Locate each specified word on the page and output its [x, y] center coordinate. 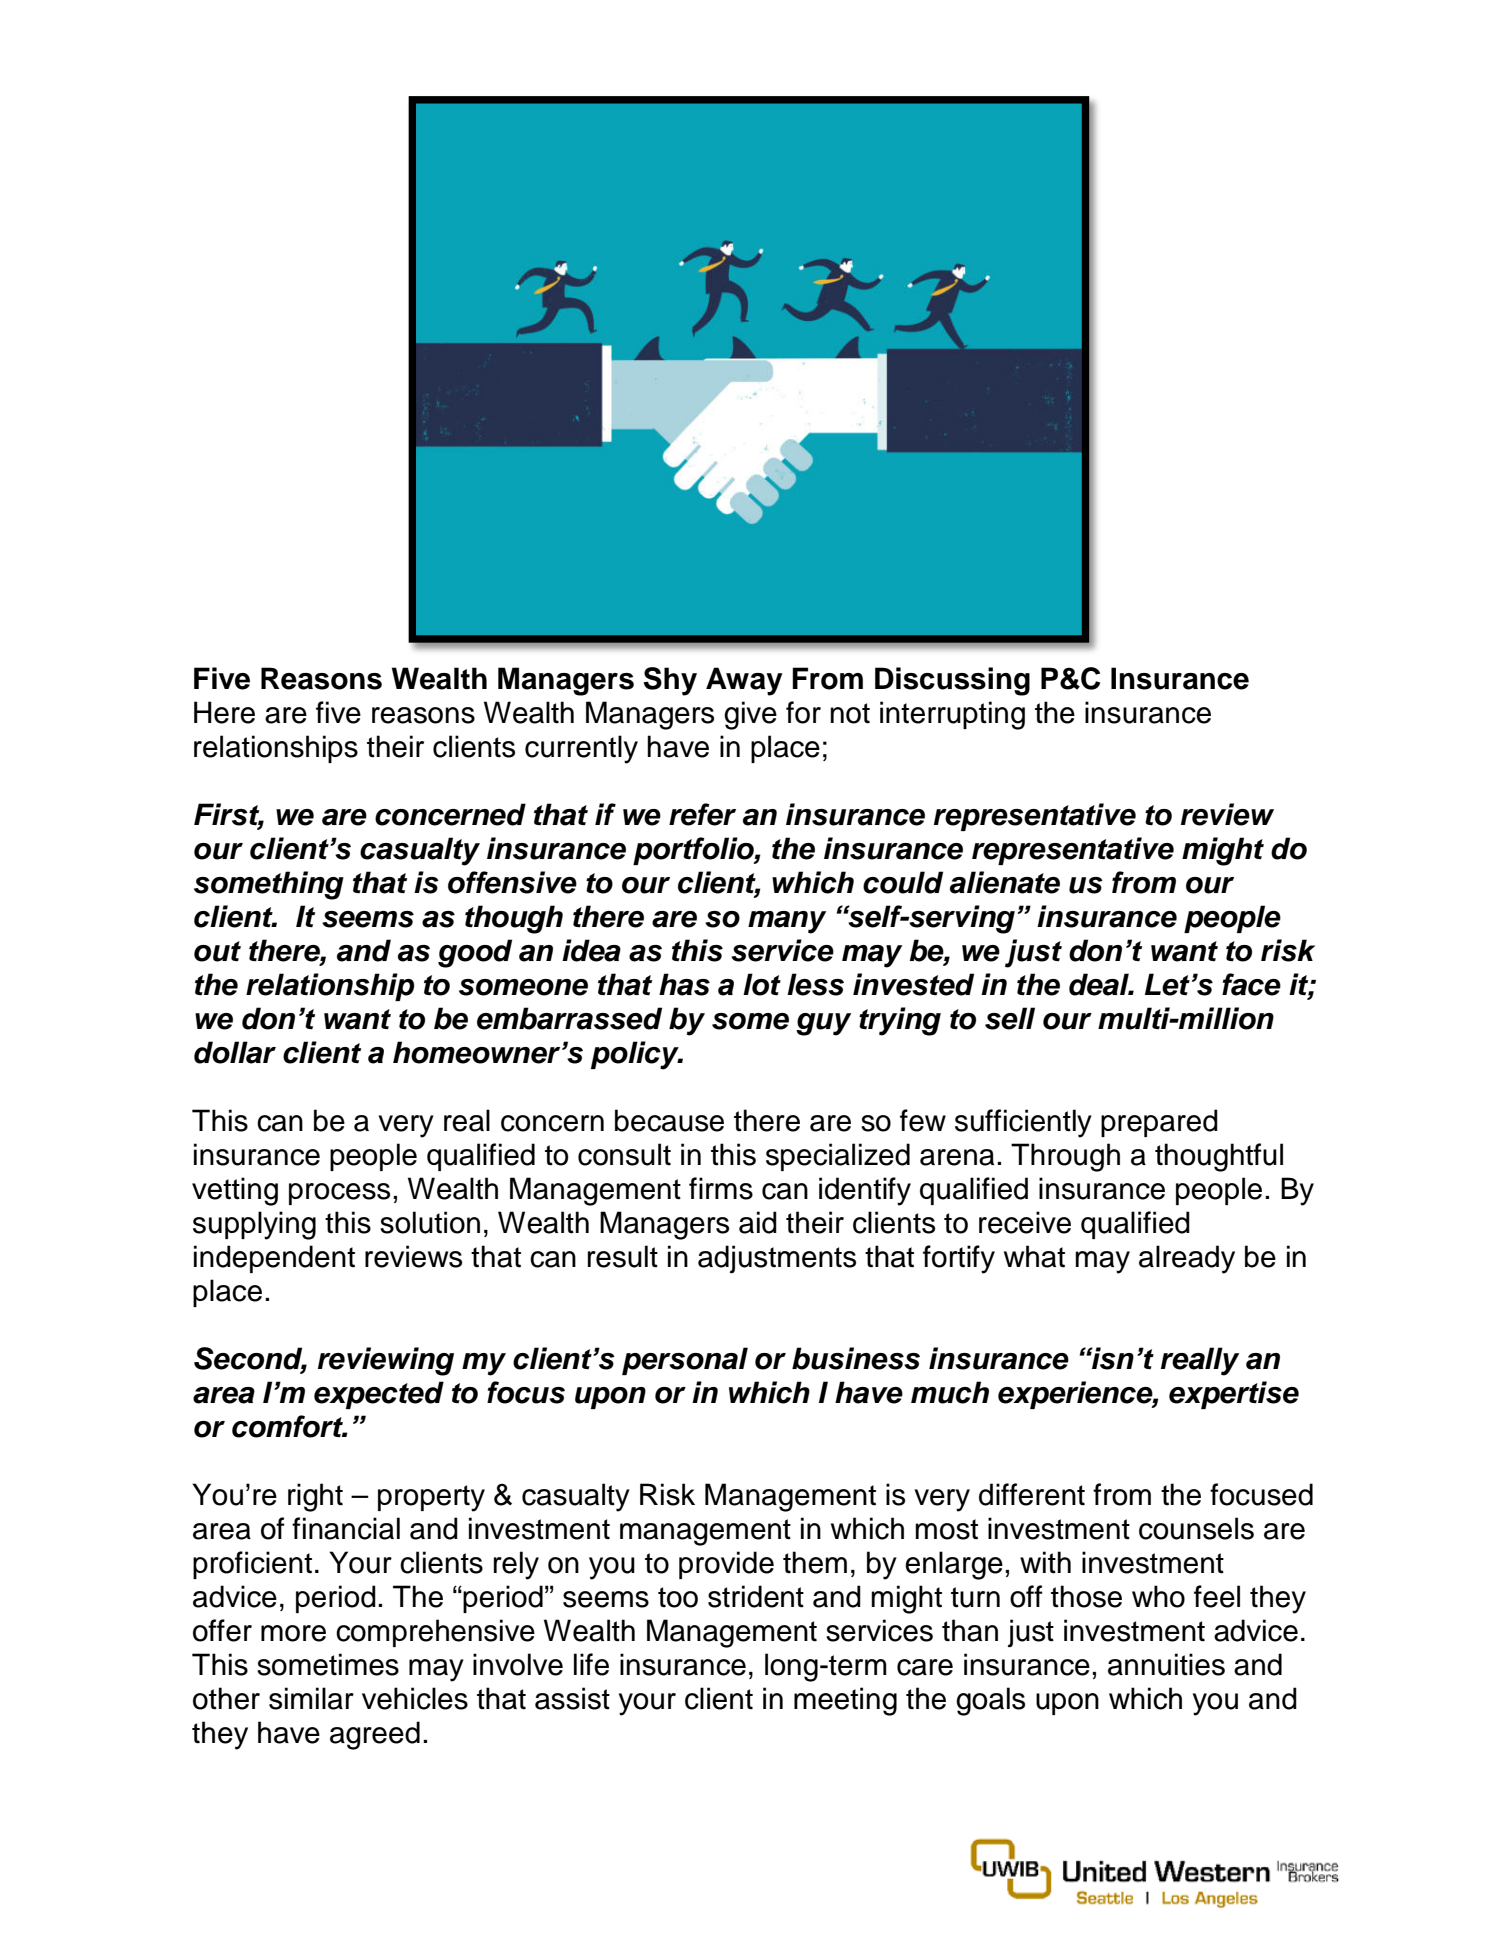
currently [581, 749]
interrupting [952, 715]
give [750, 715]
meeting [845, 1701]
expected [379, 1395]
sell [1010, 1018]
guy [823, 1024]
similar [311, 1698]
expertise [1234, 1395]
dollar [235, 1052]
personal [685, 1361]
